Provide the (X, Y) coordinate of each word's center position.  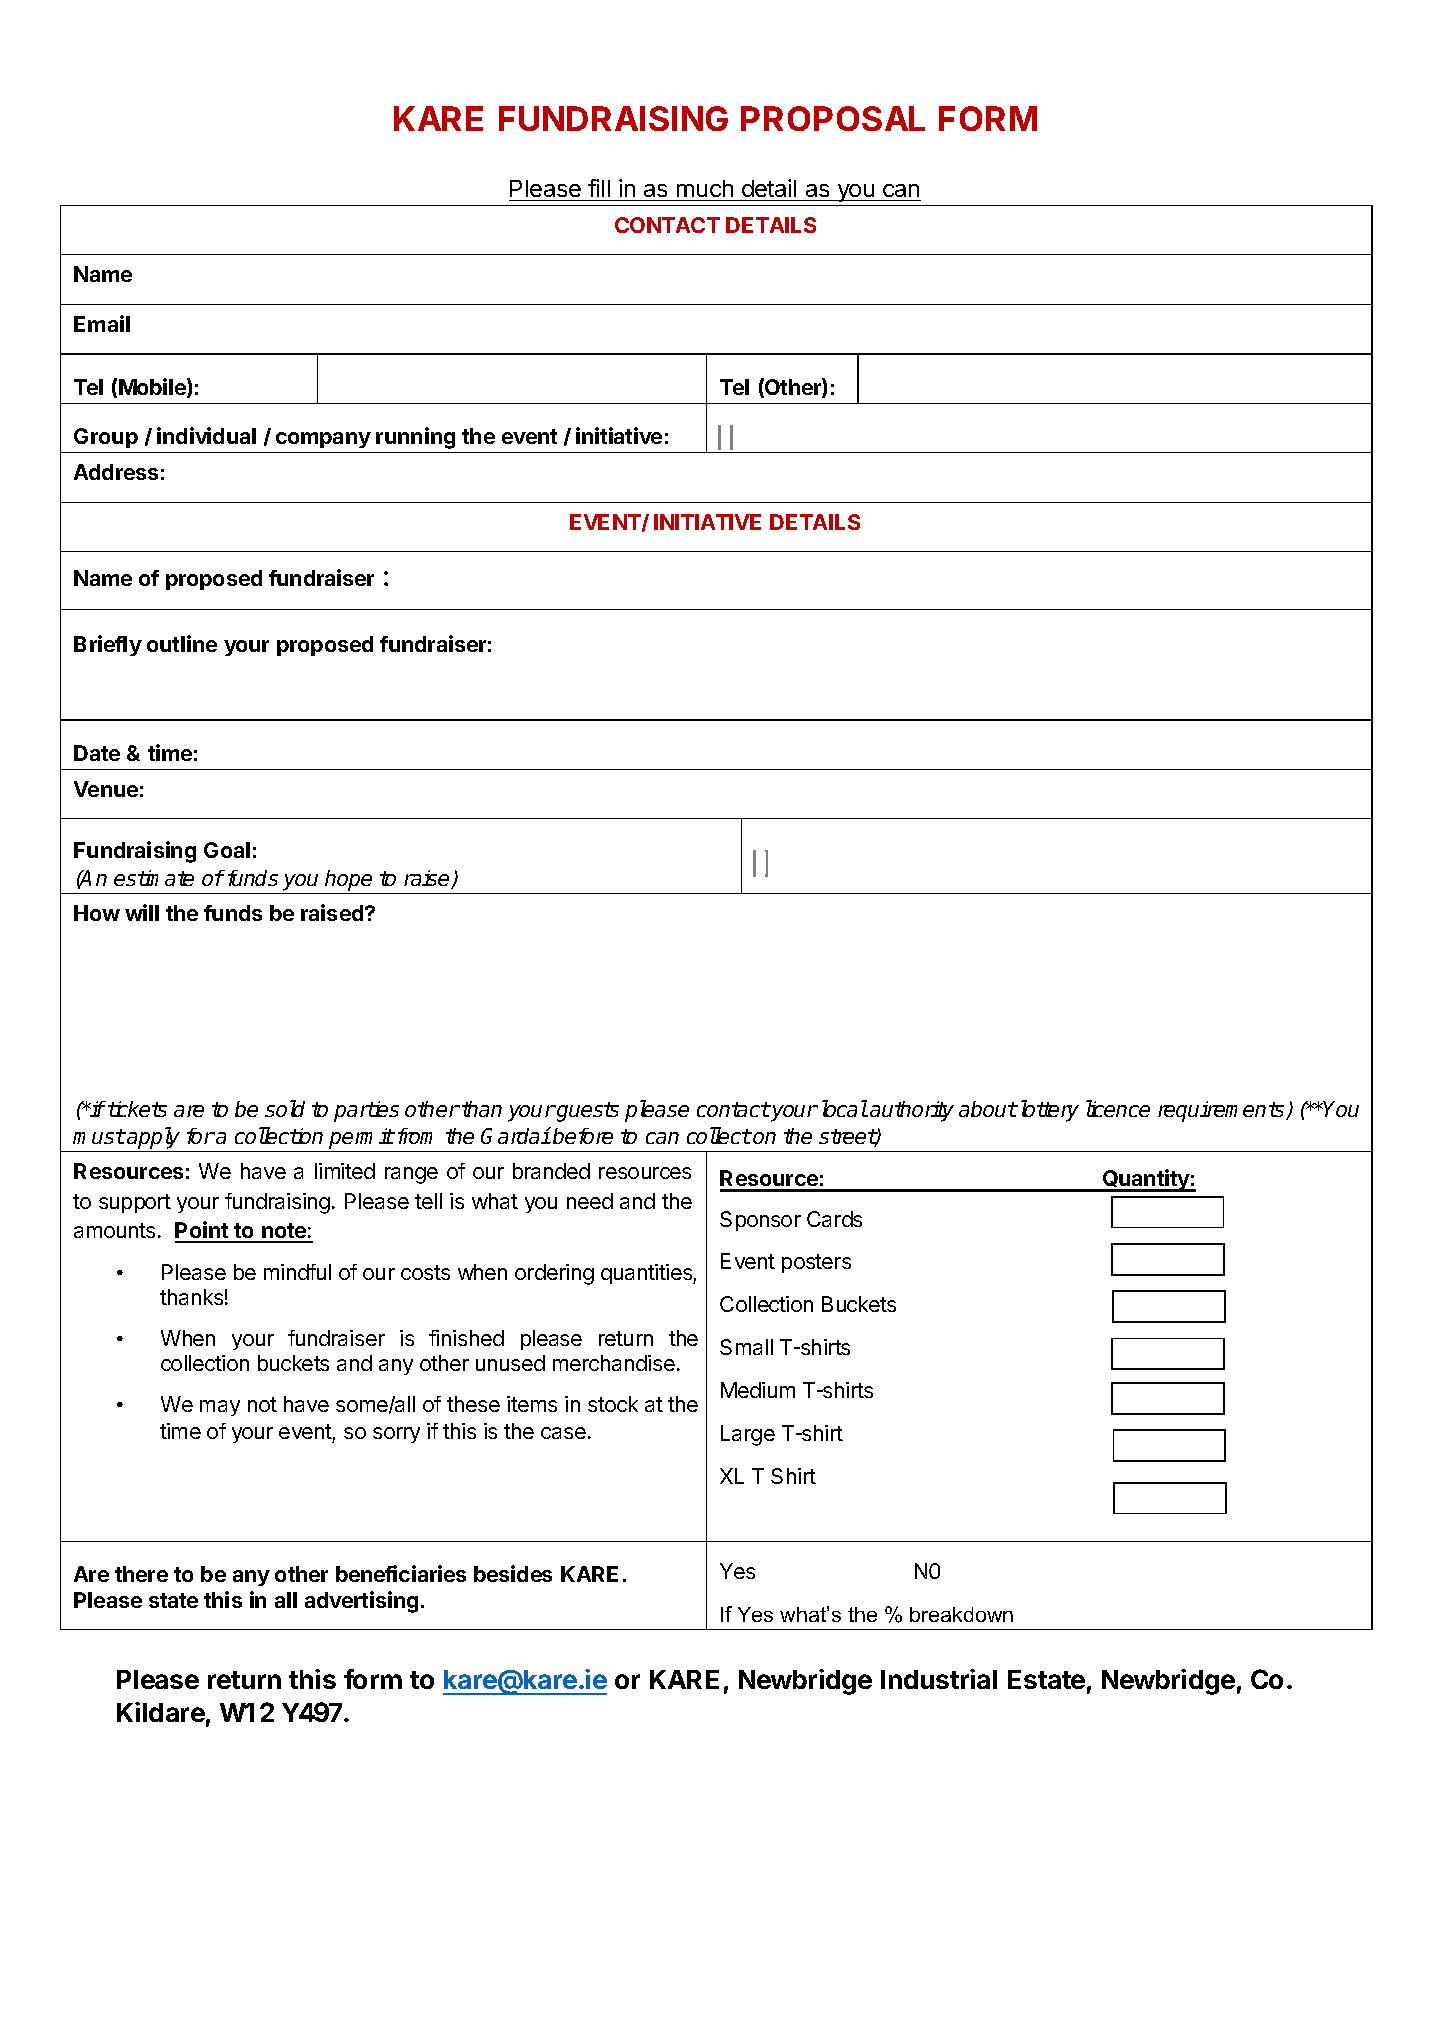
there (141, 1574)
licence (1118, 1108)
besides (513, 1573)
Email (102, 323)
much (705, 188)
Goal (227, 850)
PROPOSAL (833, 118)
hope (348, 880)
